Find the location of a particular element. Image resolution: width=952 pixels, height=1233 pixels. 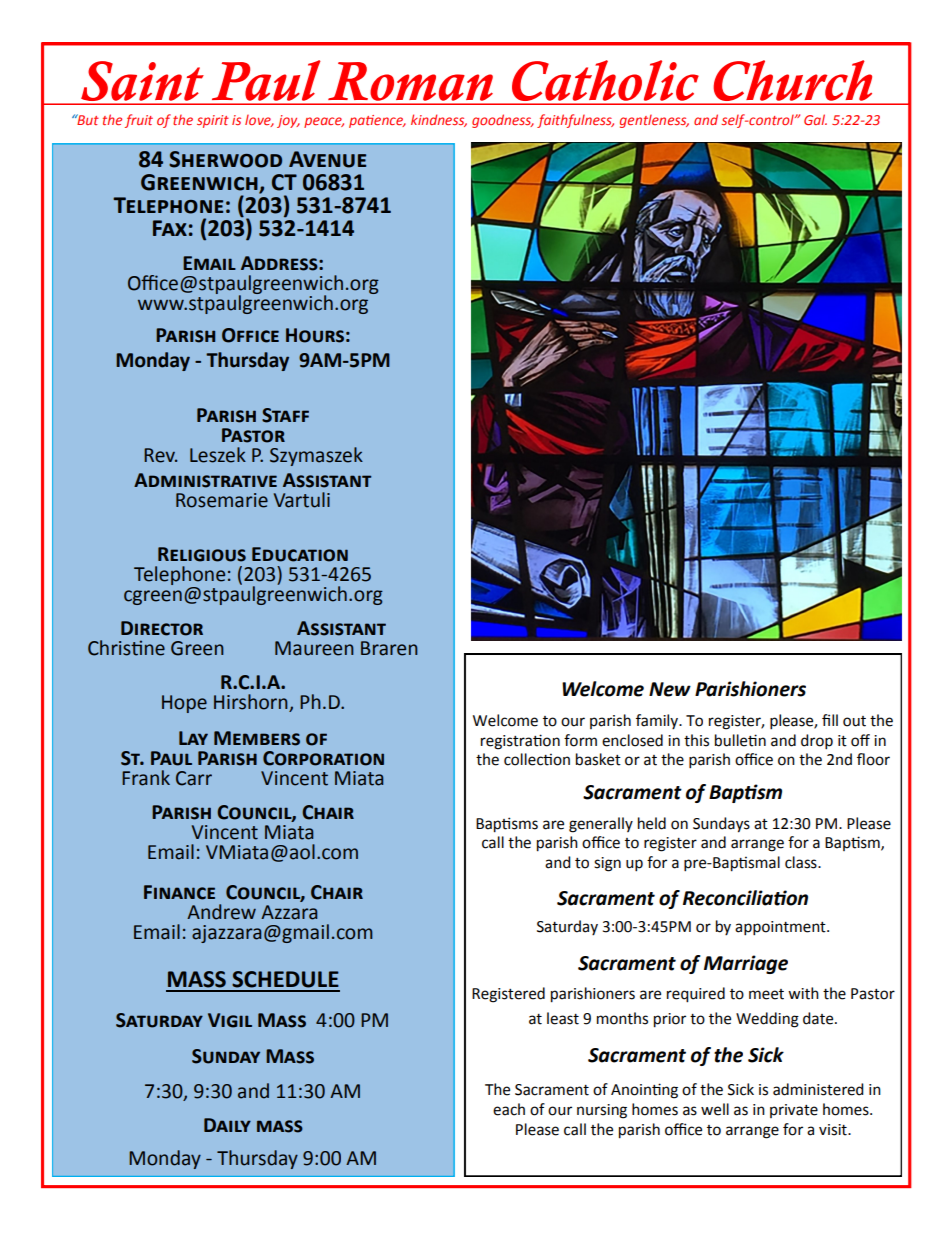

each is located at coordinates (509, 1109).
